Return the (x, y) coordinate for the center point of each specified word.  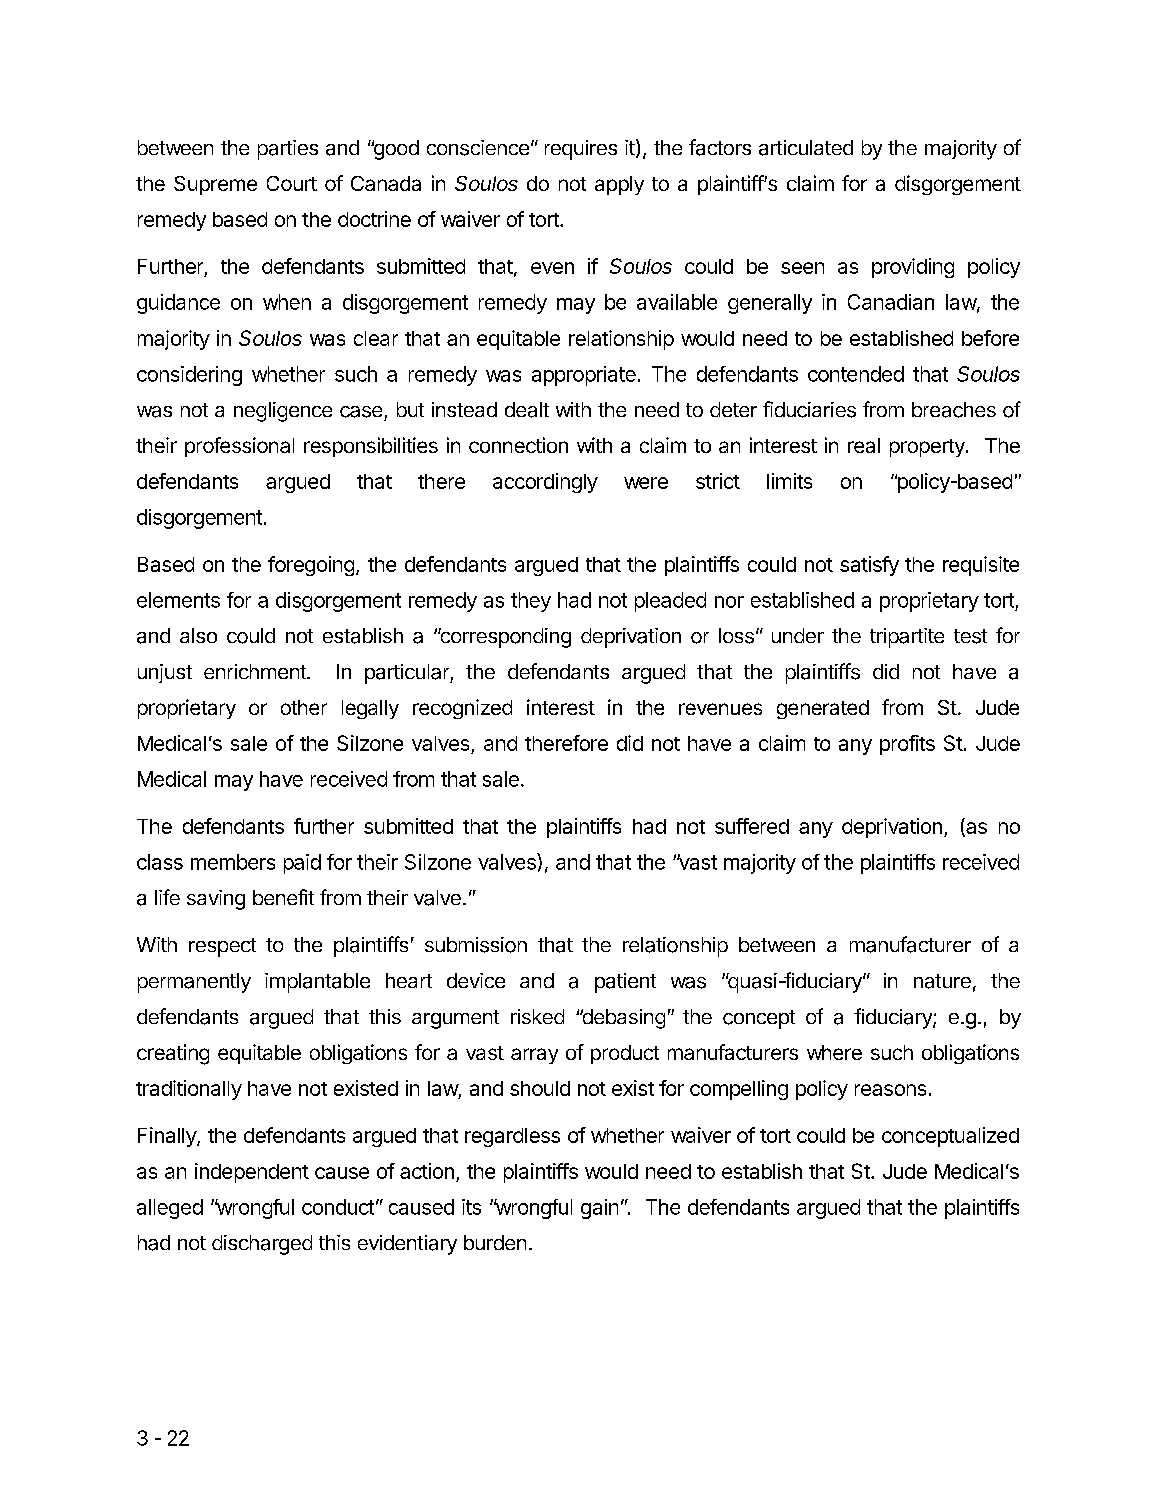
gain (599, 1209)
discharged (262, 1245)
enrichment (256, 671)
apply (619, 185)
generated (823, 709)
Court (292, 183)
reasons (890, 1090)
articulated (806, 148)
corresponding (504, 638)
